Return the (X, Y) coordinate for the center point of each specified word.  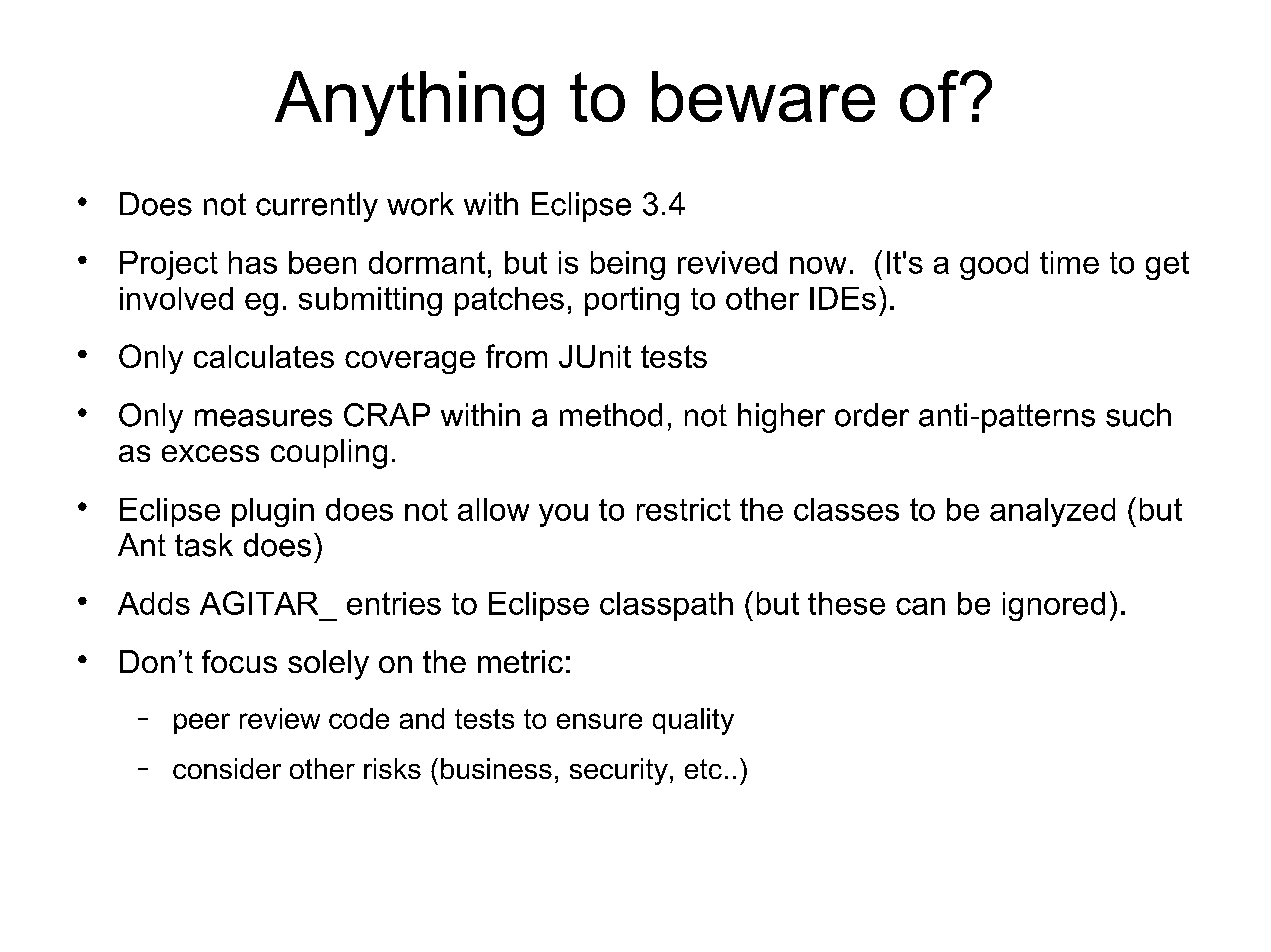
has (253, 262)
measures (263, 418)
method (611, 415)
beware (763, 96)
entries (394, 603)
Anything (409, 103)
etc (703, 769)
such (1138, 415)
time (1069, 262)
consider (227, 768)
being (628, 265)
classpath (666, 606)
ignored (1054, 606)
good (994, 265)
